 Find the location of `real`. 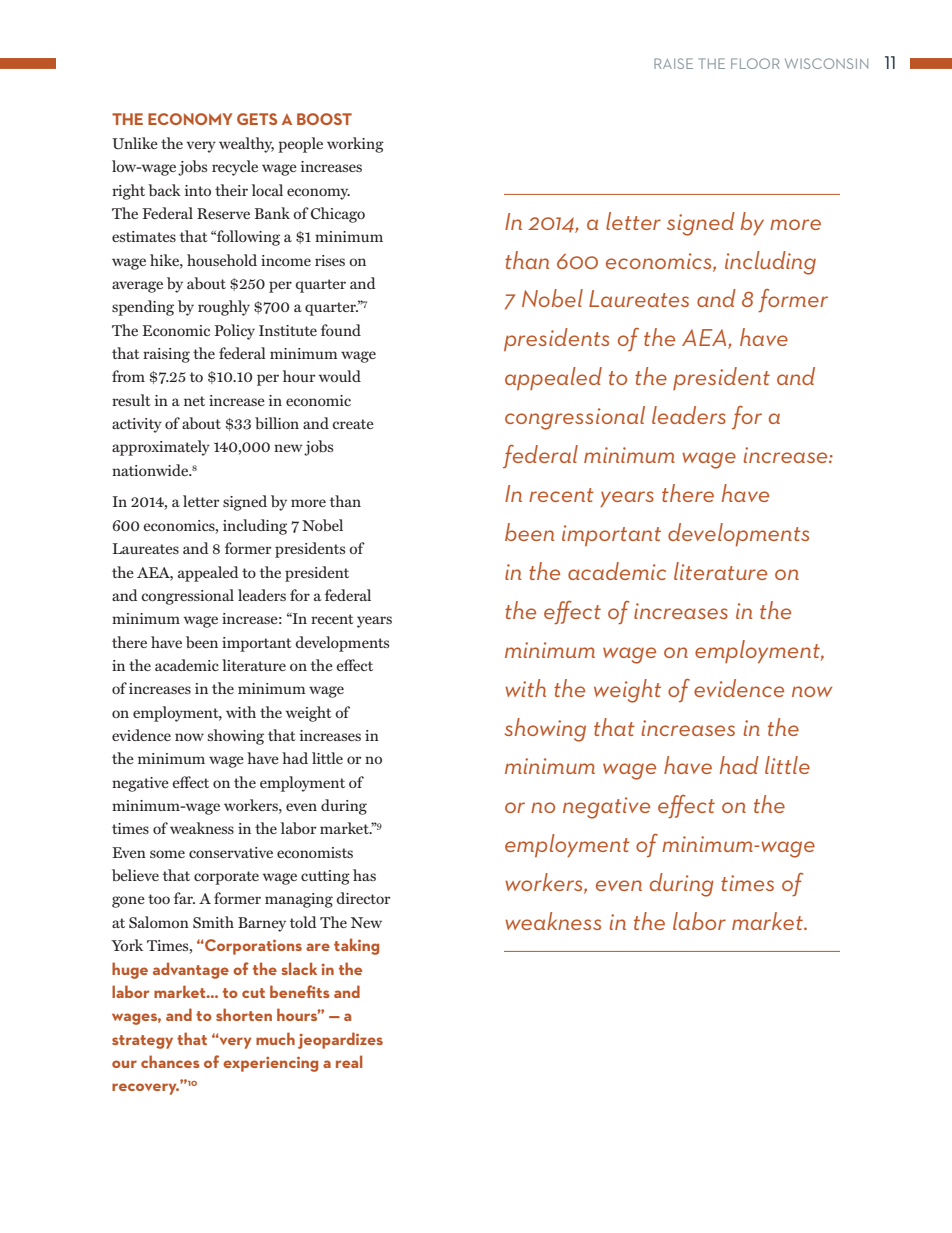

real is located at coordinates (349, 1061).
